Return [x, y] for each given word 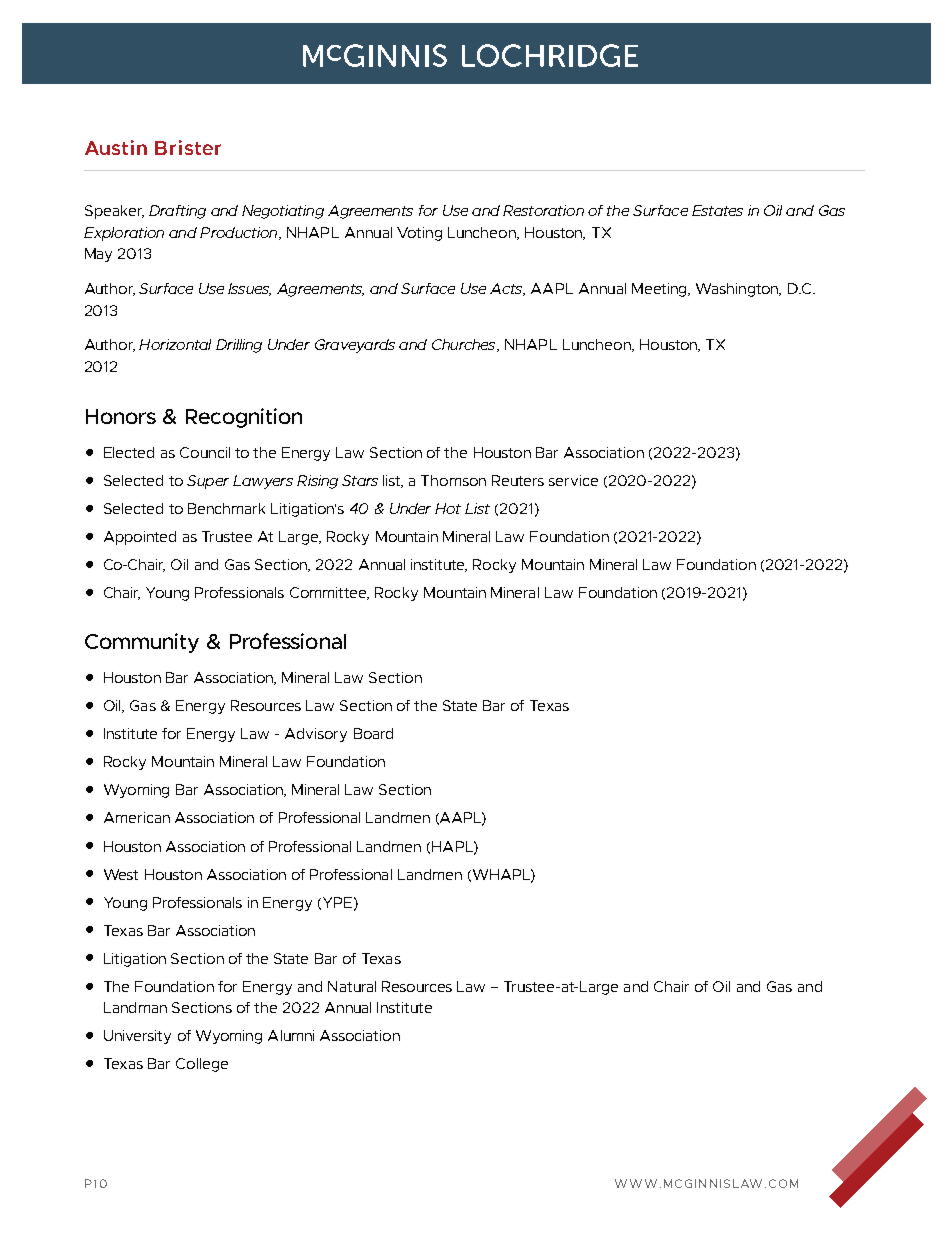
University [137, 1037]
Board [373, 733]
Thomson [453, 480]
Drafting [177, 212]
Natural [352, 986]
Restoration [543, 210]
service [573, 480]
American [137, 817]
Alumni [291, 1035]
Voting [419, 234]
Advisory [316, 735]
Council [205, 452]
